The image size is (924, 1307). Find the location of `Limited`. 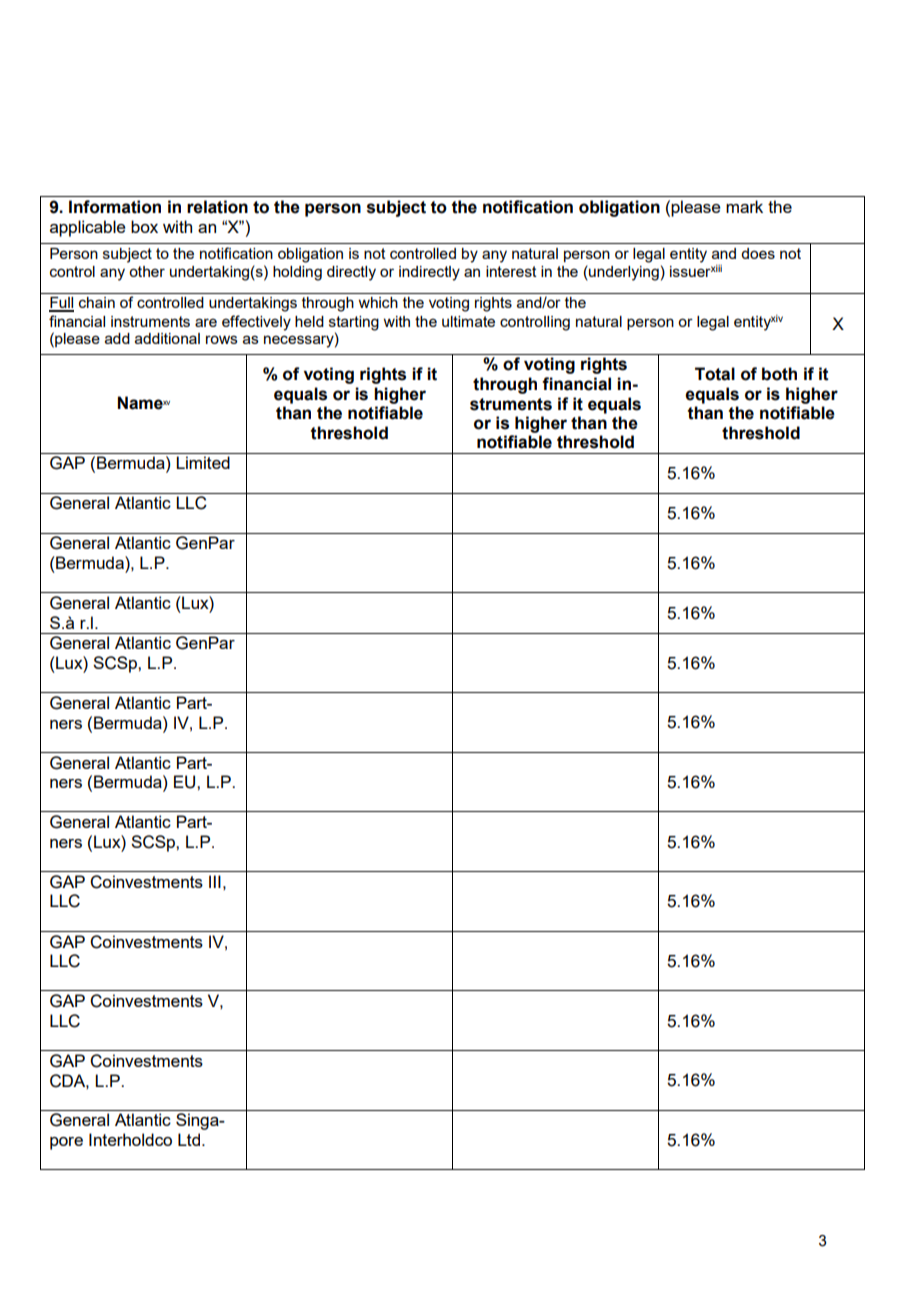

Limited is located at coordinates (203, 462).
